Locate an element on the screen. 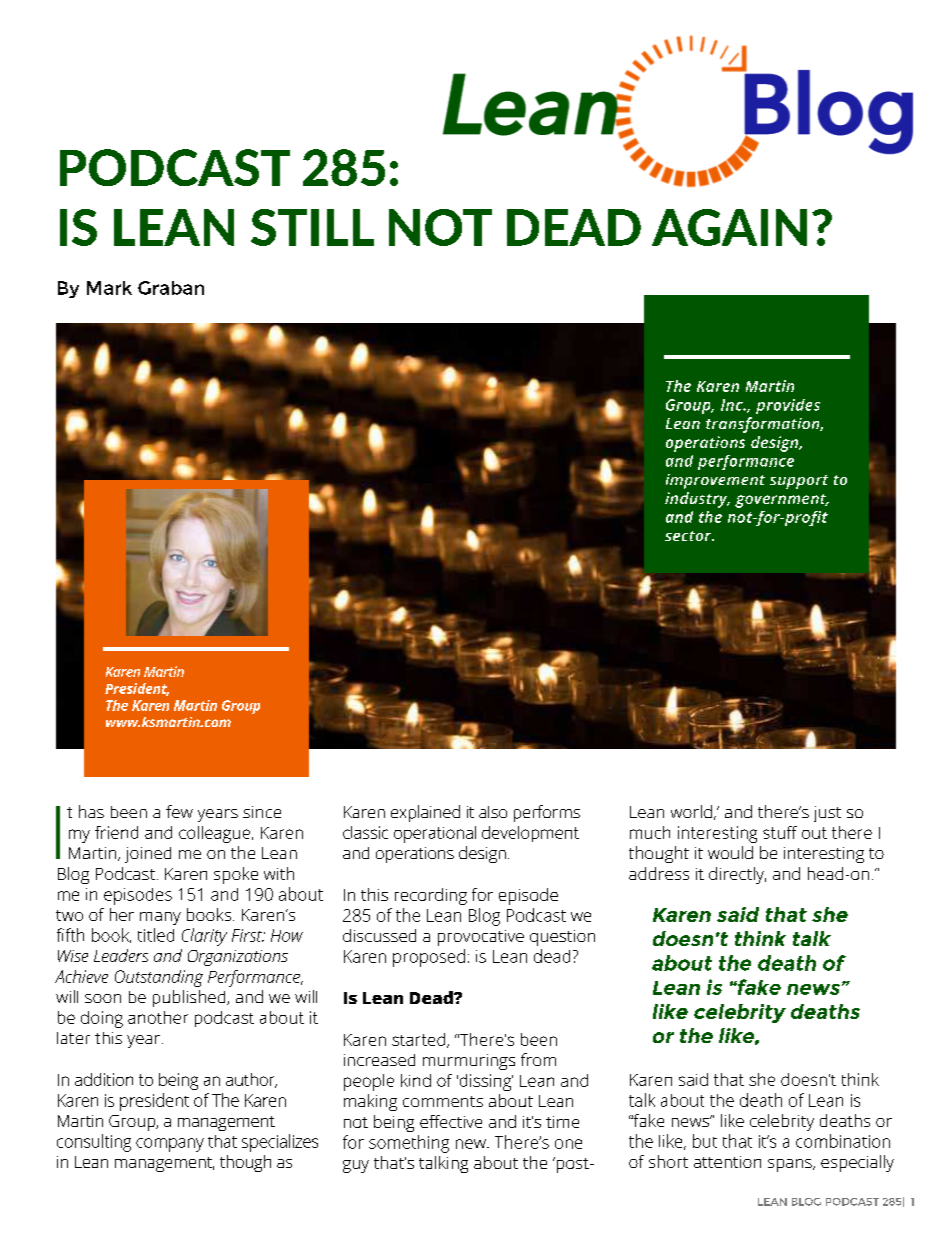  attention is located at coordinates (727, 1162).
